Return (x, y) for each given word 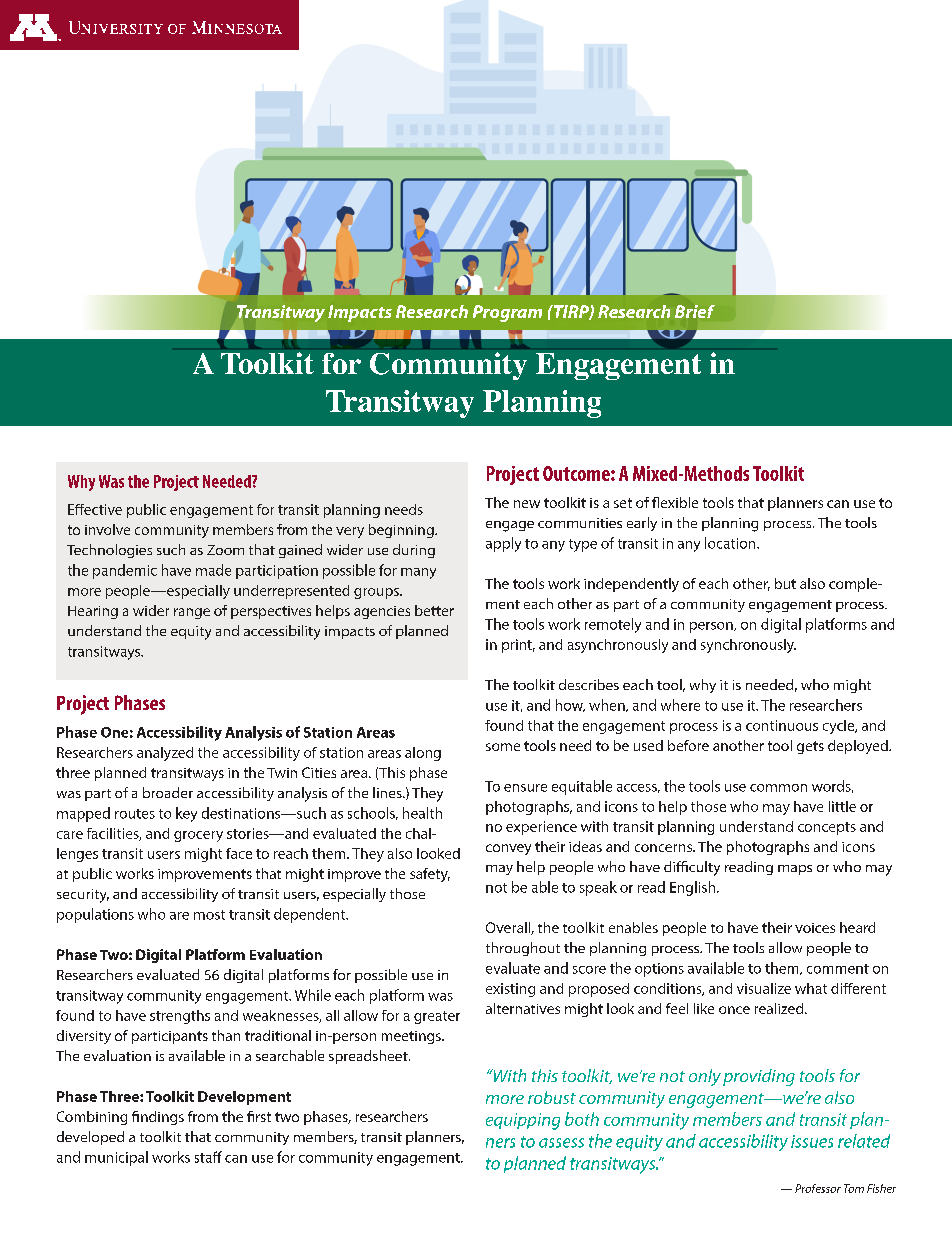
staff (208, 1157)
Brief (695, 311)
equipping (523, 1121)
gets (810, 747)
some (503, 747)
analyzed (165, 754)
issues (812, 1141)
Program (507, 313)
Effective (95, 509)
